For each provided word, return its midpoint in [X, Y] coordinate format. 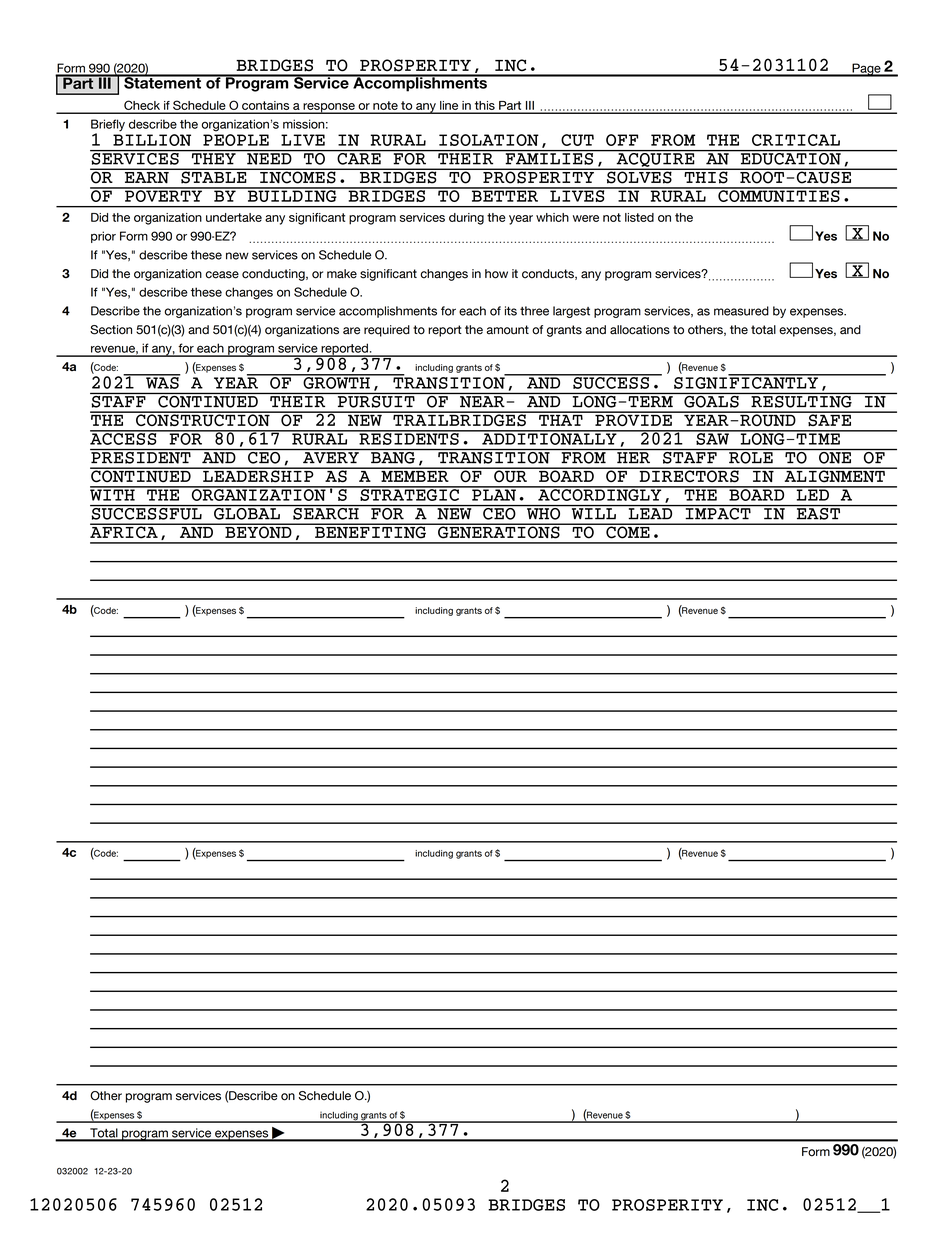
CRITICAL [796, 140]
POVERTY [163, 195]
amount [508, 330]
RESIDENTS [409, 438]
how [496, 274]
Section [111, 330]
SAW [712, 438]
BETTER [505, 195]
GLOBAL [247, 512]
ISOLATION [489, 140]
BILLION [152, 140]
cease [222, 275]
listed [639, 217]
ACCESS [124, 438]
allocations [640, 330]
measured [741, 311]
